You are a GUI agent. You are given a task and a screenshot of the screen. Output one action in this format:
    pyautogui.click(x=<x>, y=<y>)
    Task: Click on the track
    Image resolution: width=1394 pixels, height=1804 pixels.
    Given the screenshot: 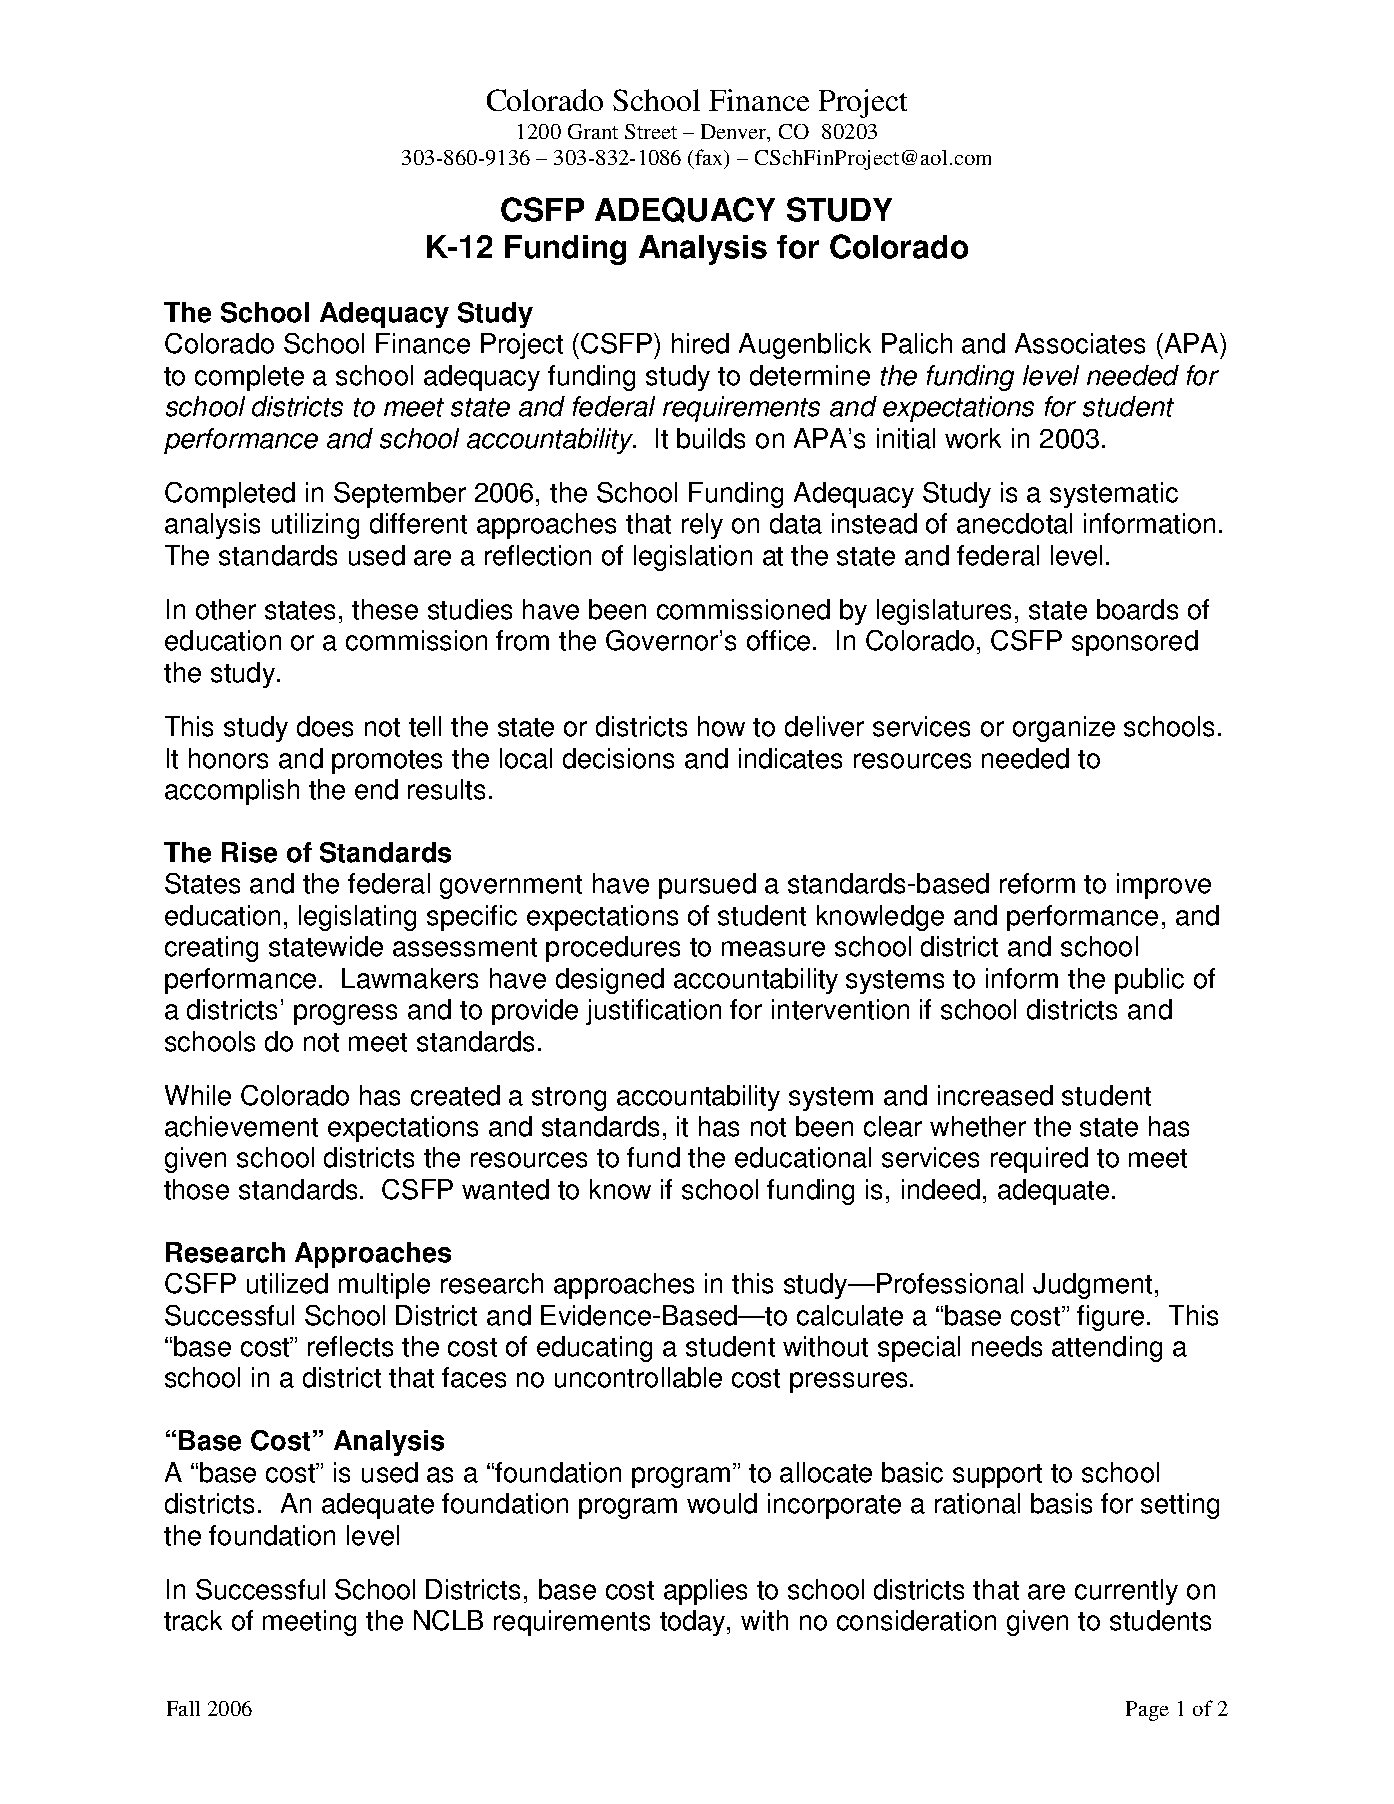 What is the action you would take?
    pyautogui.click(x=193, y=1620)
